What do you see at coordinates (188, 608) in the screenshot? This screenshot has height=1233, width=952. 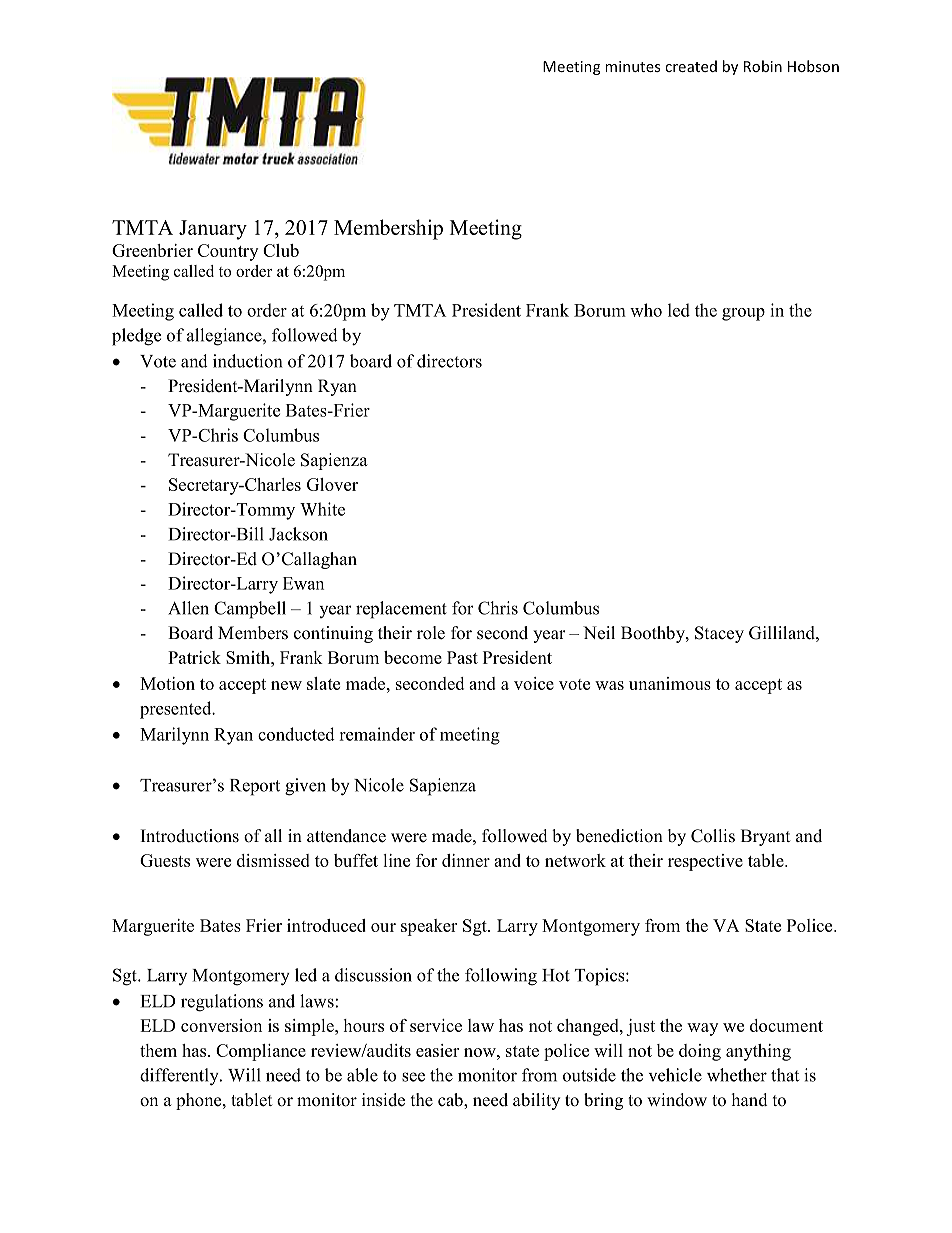 I see `Allen` at bounding box center [188, 608].
